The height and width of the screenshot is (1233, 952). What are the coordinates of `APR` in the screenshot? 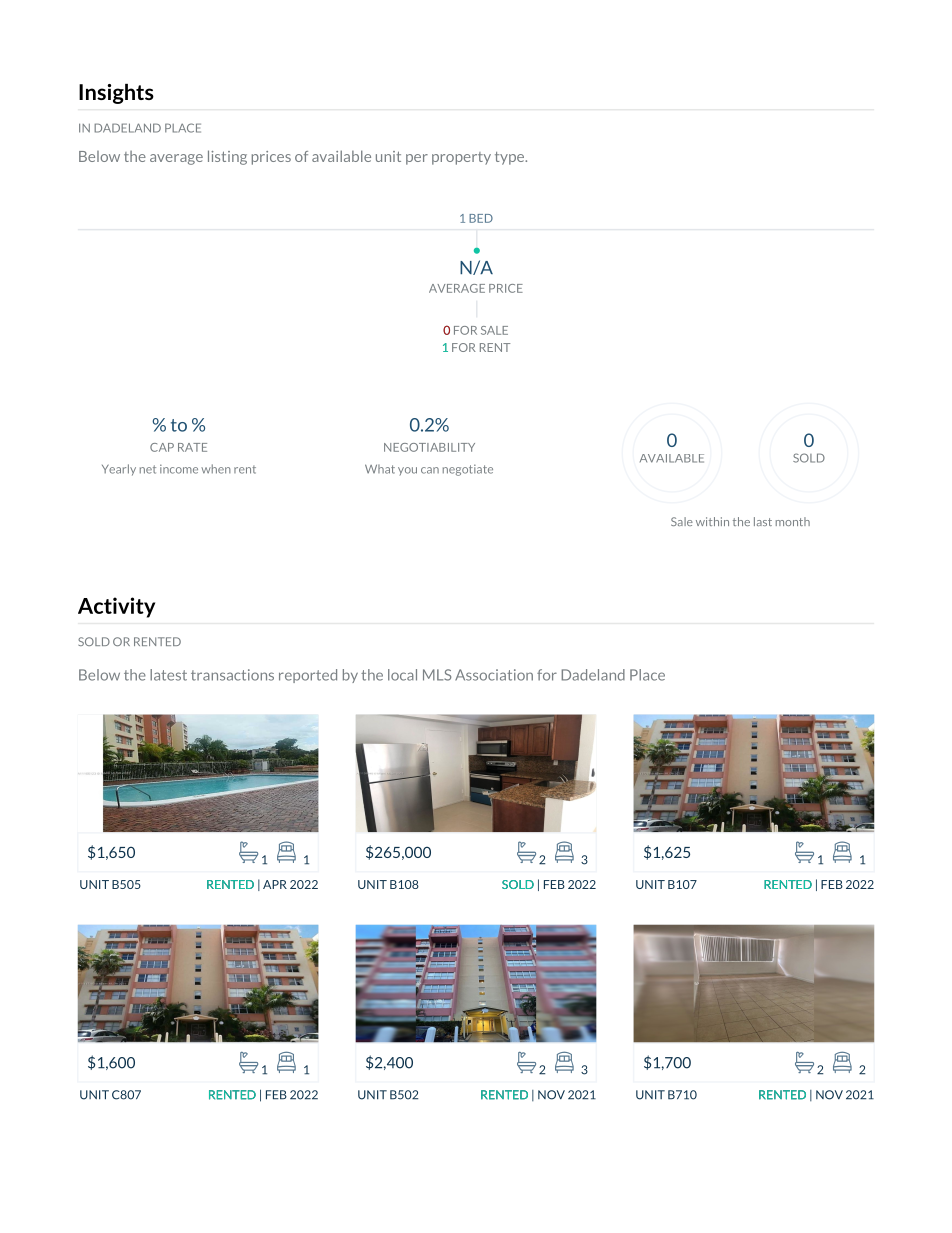 It's located at (275, 884).
